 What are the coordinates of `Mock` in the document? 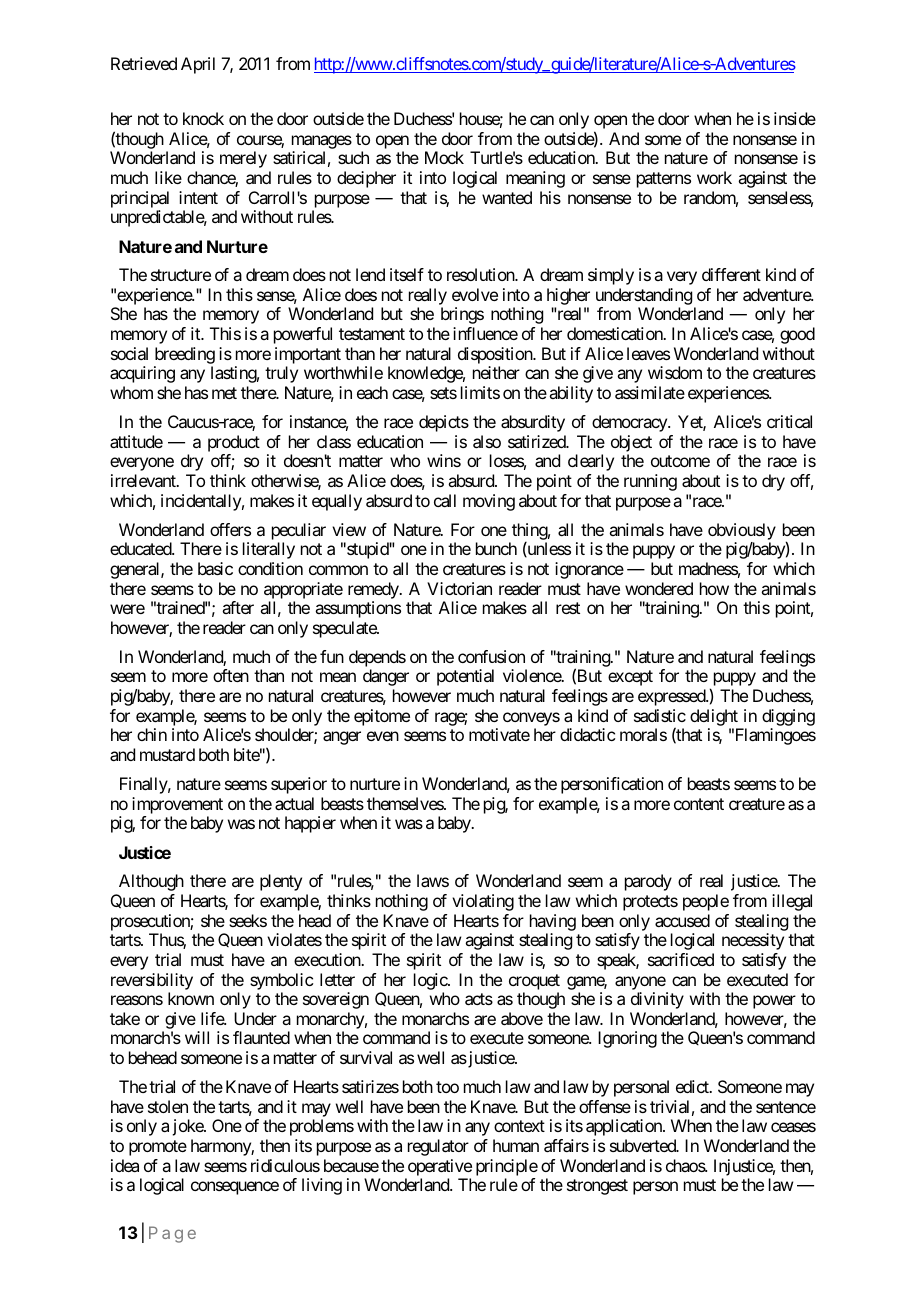 It's located at (444, 157).
